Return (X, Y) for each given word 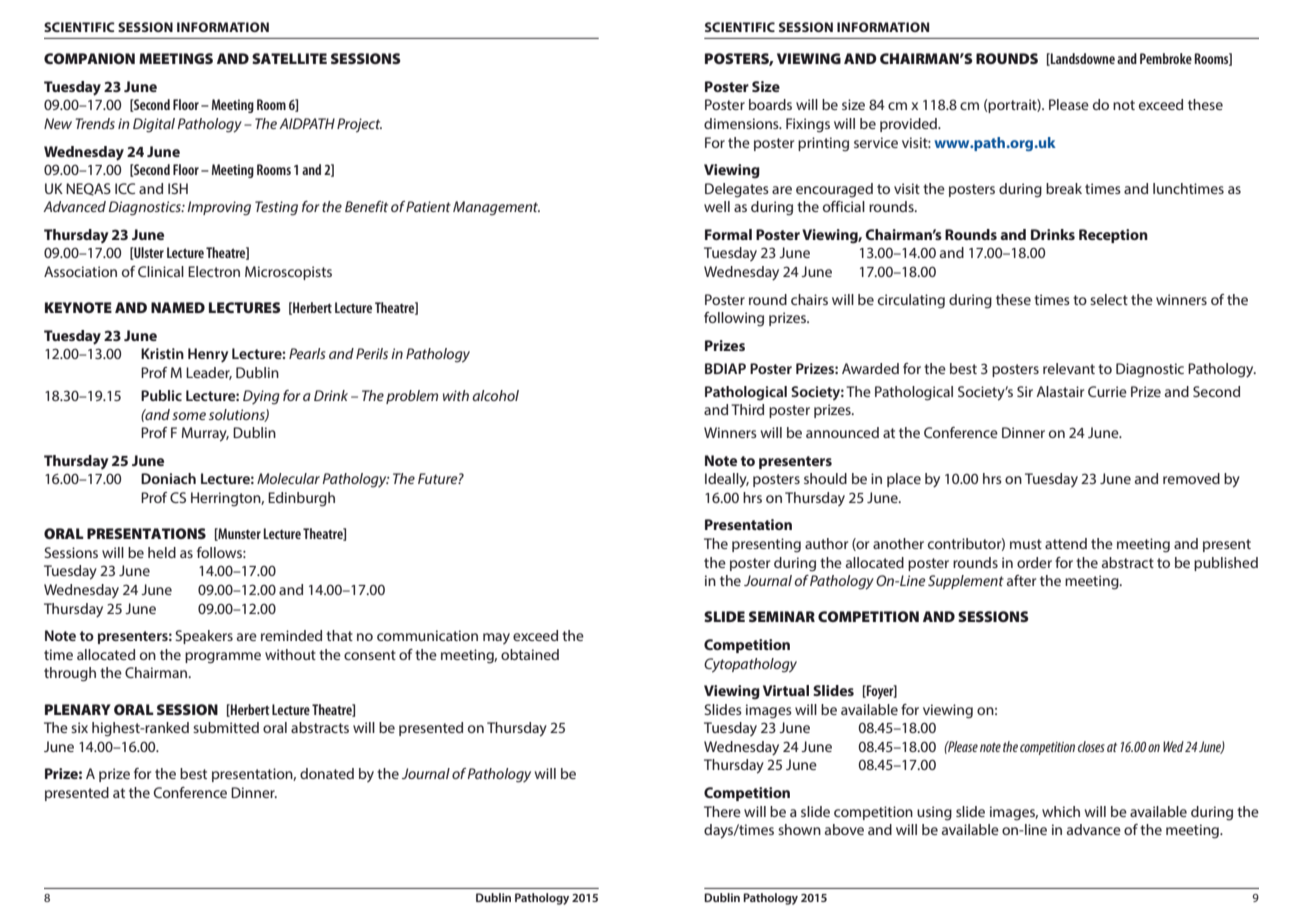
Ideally (727, 480)
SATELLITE (289, 58)
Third (747, 409)
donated (327, 773)
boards (770, 104)
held (162, 552)
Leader (209, 373)
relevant (1069, 368)
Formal (728, 234)
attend (1066, 543)
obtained (530, 654)
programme (223, 658)
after (1021, 580)
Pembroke (1166, 58)
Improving (219, 208)
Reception (1113, 236)
